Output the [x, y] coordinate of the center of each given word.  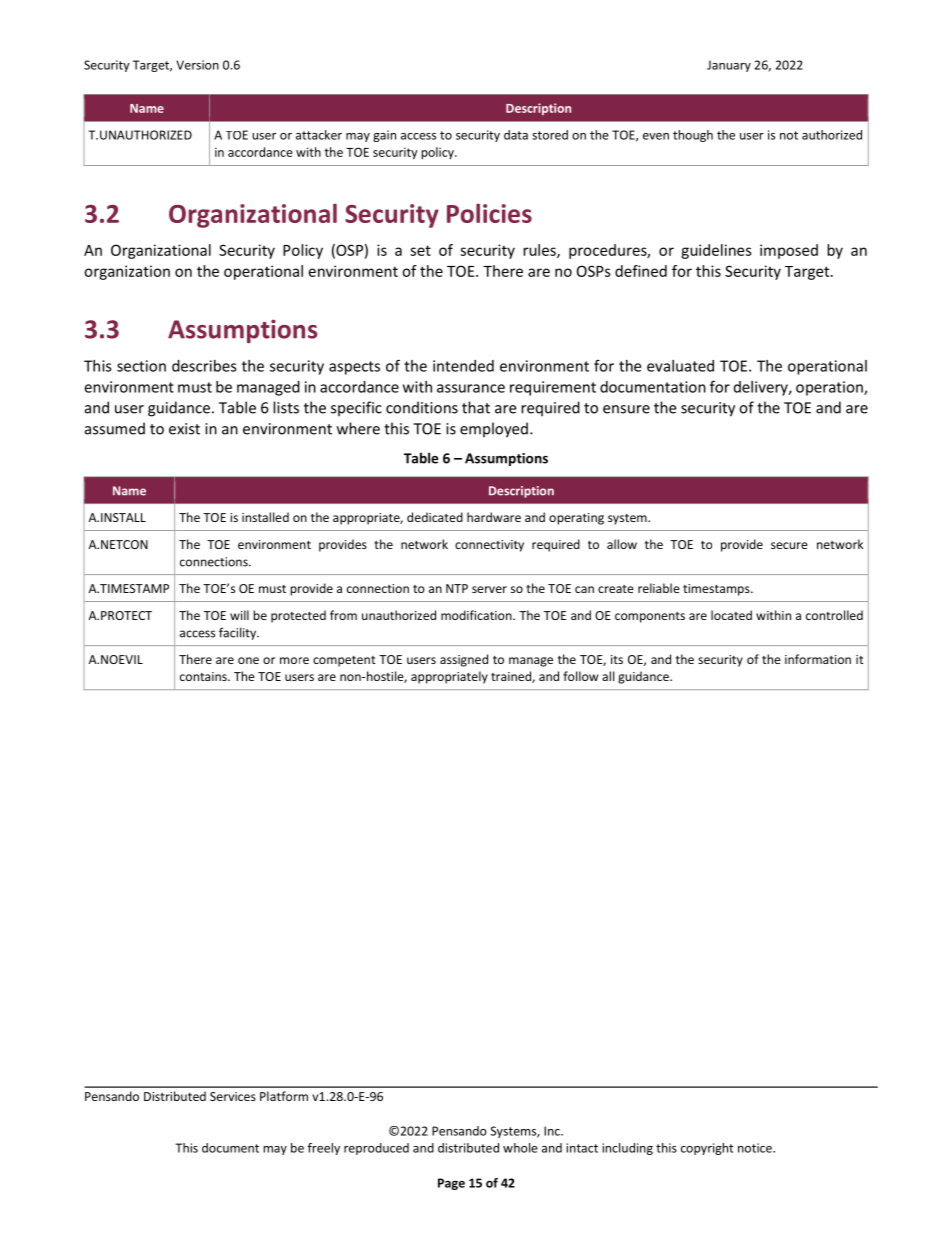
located [731, 615]
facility [239, 633]
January [729, 66]
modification [477, 615]
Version [197, 65]
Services [233, 1096]
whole [520, 1148]
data [516, 135]
